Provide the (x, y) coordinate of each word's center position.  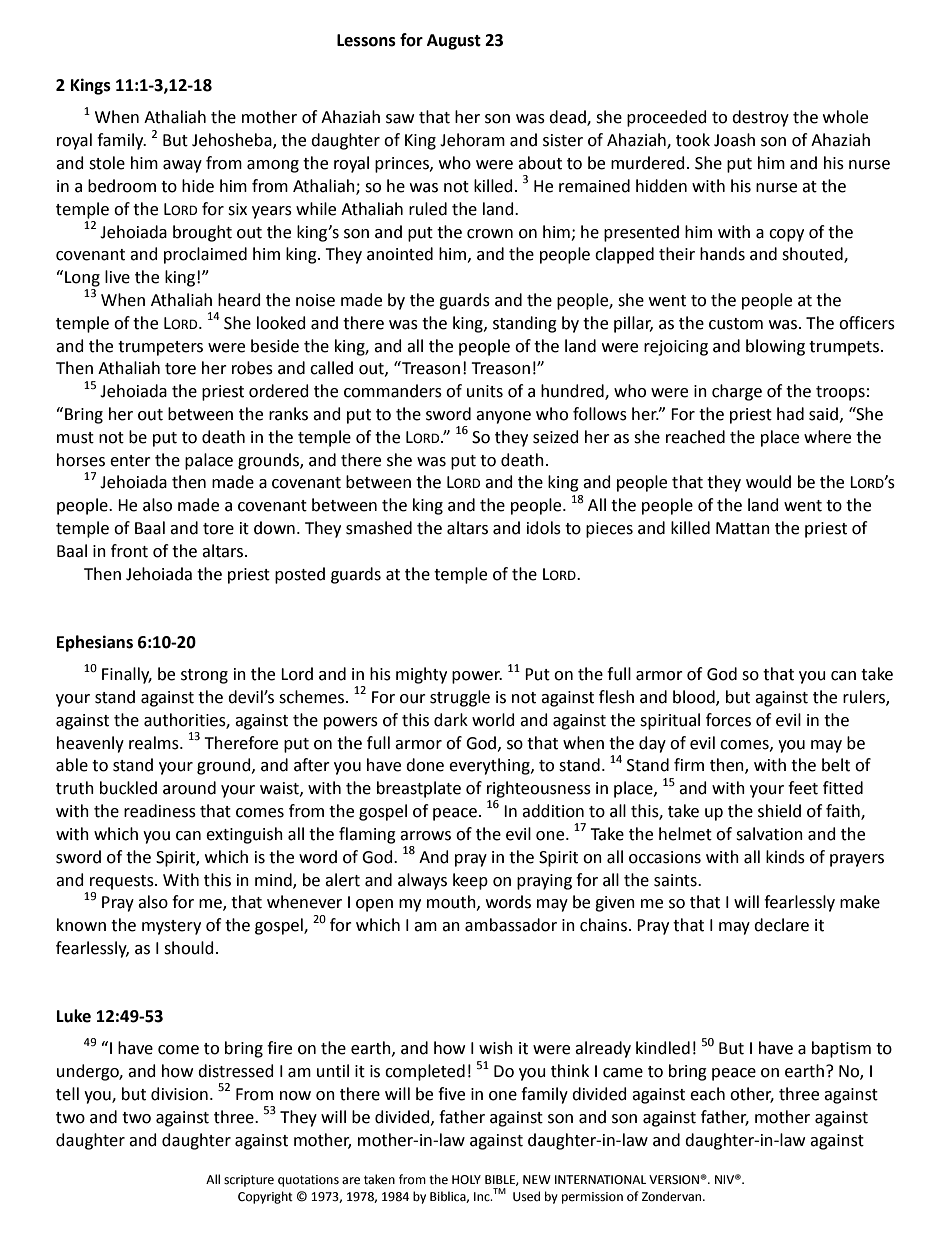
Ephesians (95, 643)
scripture (249, 1181)
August (454, 42)
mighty (421, 675)
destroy (760, 118)
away (182, 166)
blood (695, 698)
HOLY (466, 1180)
